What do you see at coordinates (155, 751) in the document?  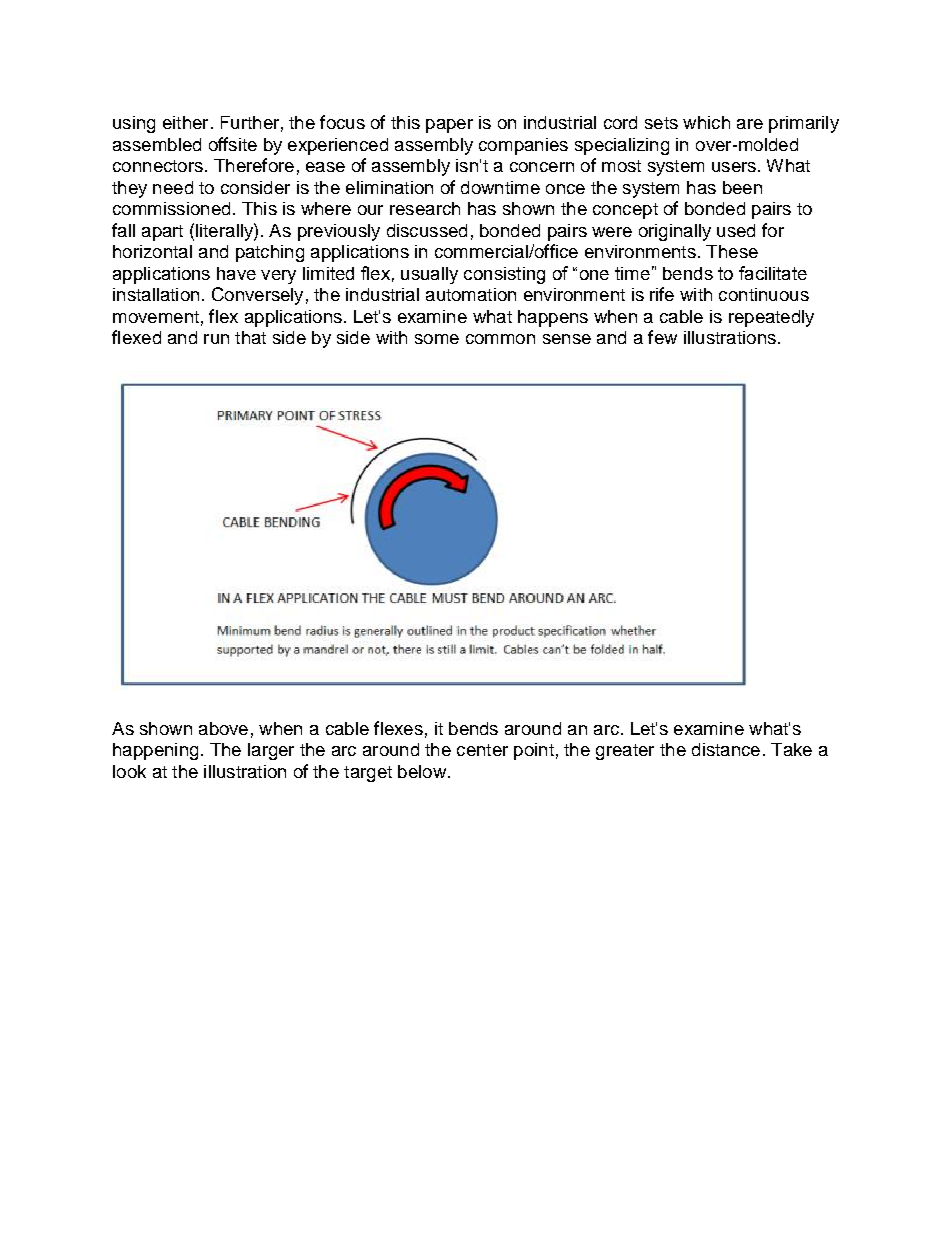 I see `happening` at bounding box center [155, 751].
